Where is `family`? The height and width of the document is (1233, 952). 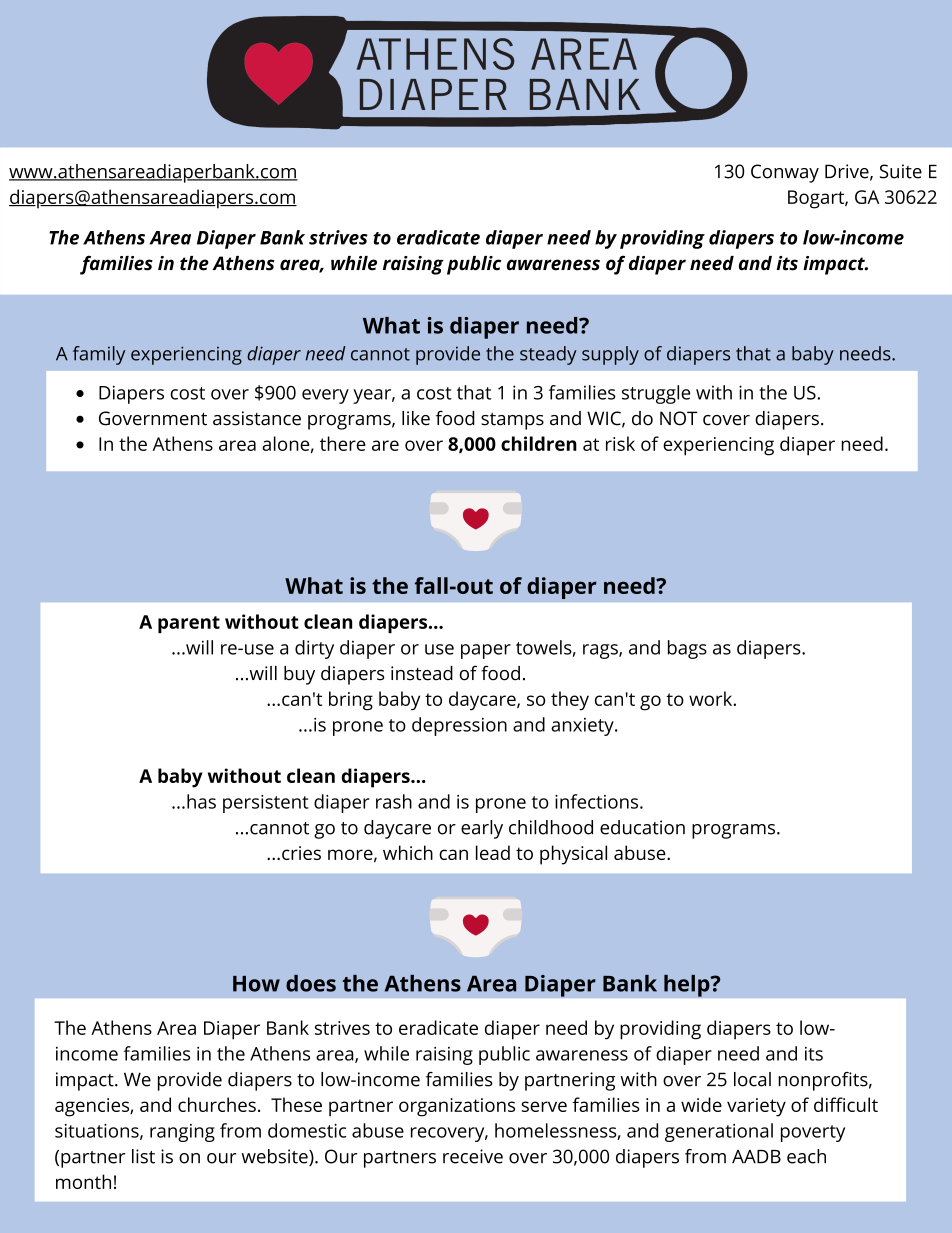 family is located at coordinates (99, 355).
